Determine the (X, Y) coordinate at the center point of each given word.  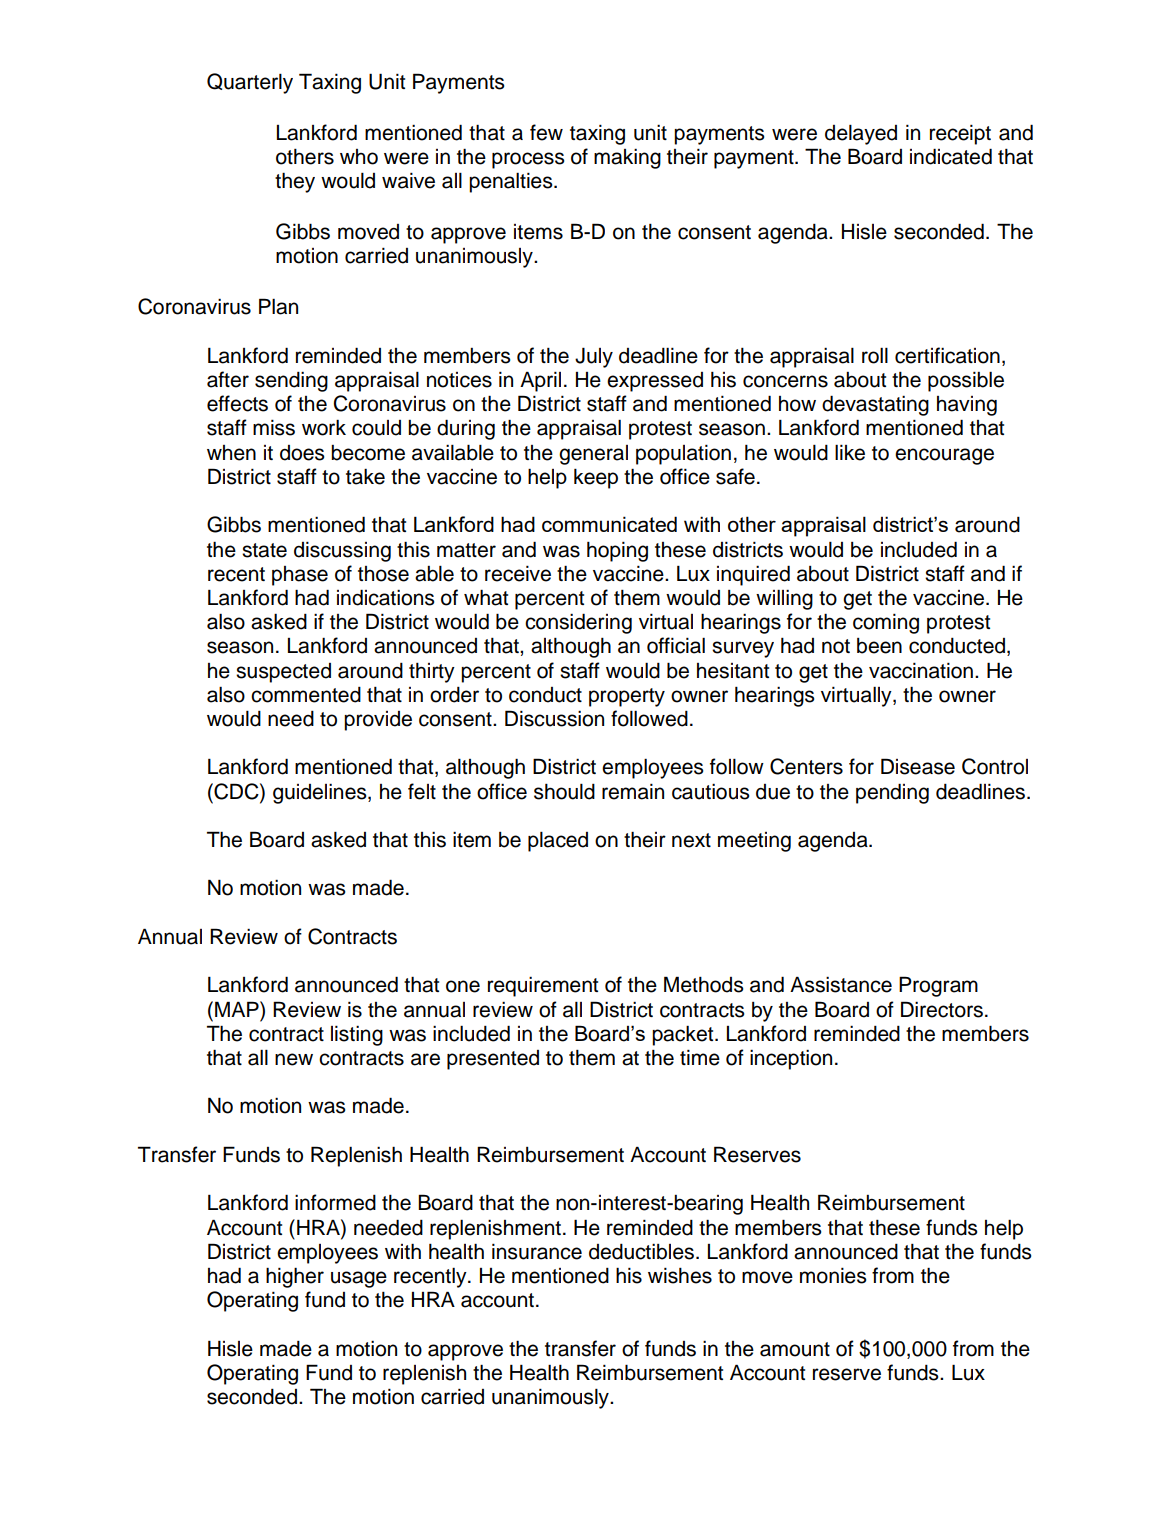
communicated (609, 524)
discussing (342, 552)
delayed (861, 135)
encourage (944, 456)
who (359, 157)
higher (295, 1277)
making (627, 159)
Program (938, 986)
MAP (238, 1009)
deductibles (641, 1252)
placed (558, 842)
